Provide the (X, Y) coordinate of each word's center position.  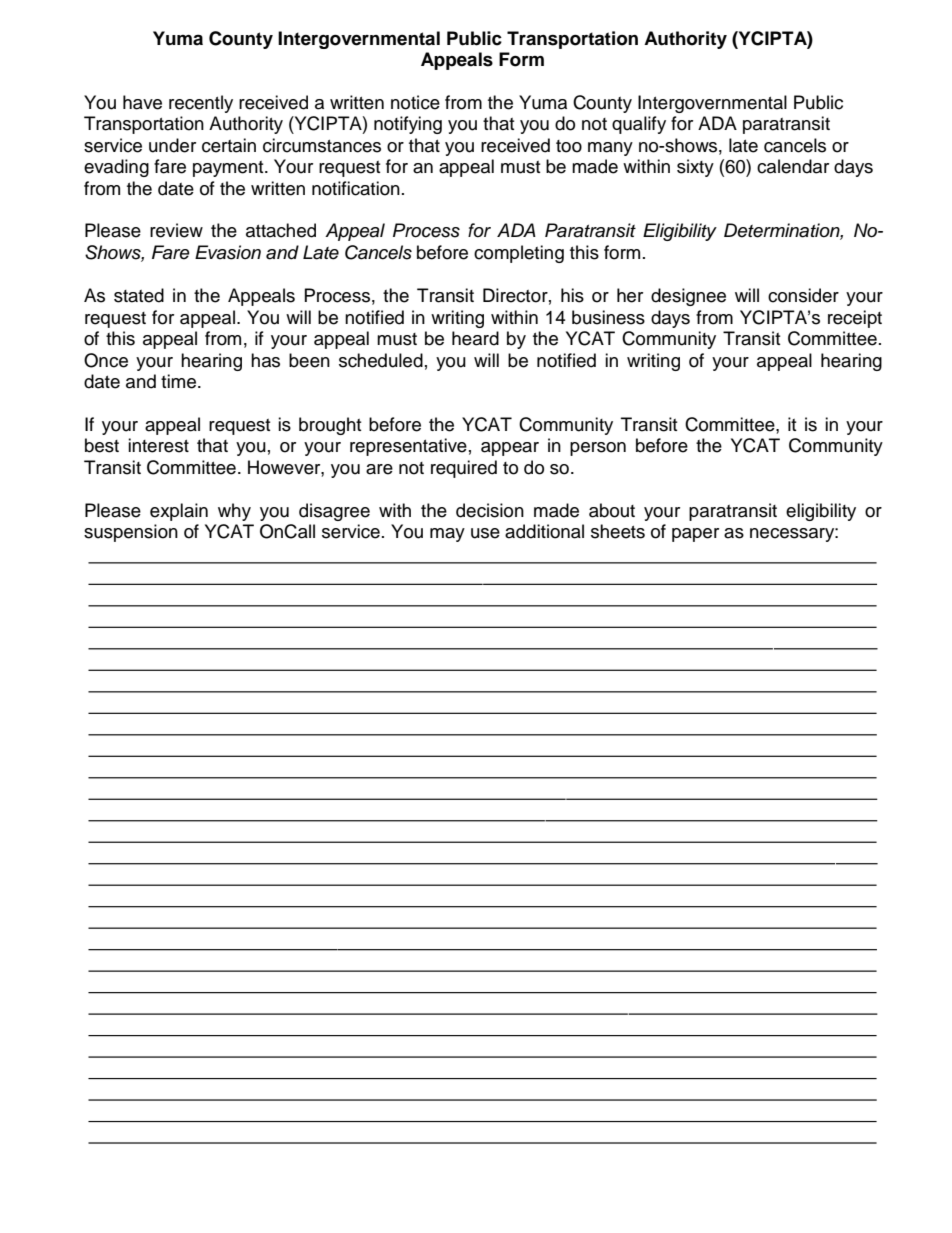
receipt (855, 319)
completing (519, 254)
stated (139, 295)
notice (415, 102)
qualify (639, 125)
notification (356, 188)
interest (158, 445)
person (598, 449)
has (265, 360)
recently (201, 104)
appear (510, 449)
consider (803, 295)
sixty (695, 168)
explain (179, 512)
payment (229, 169)
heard (475, 338)
